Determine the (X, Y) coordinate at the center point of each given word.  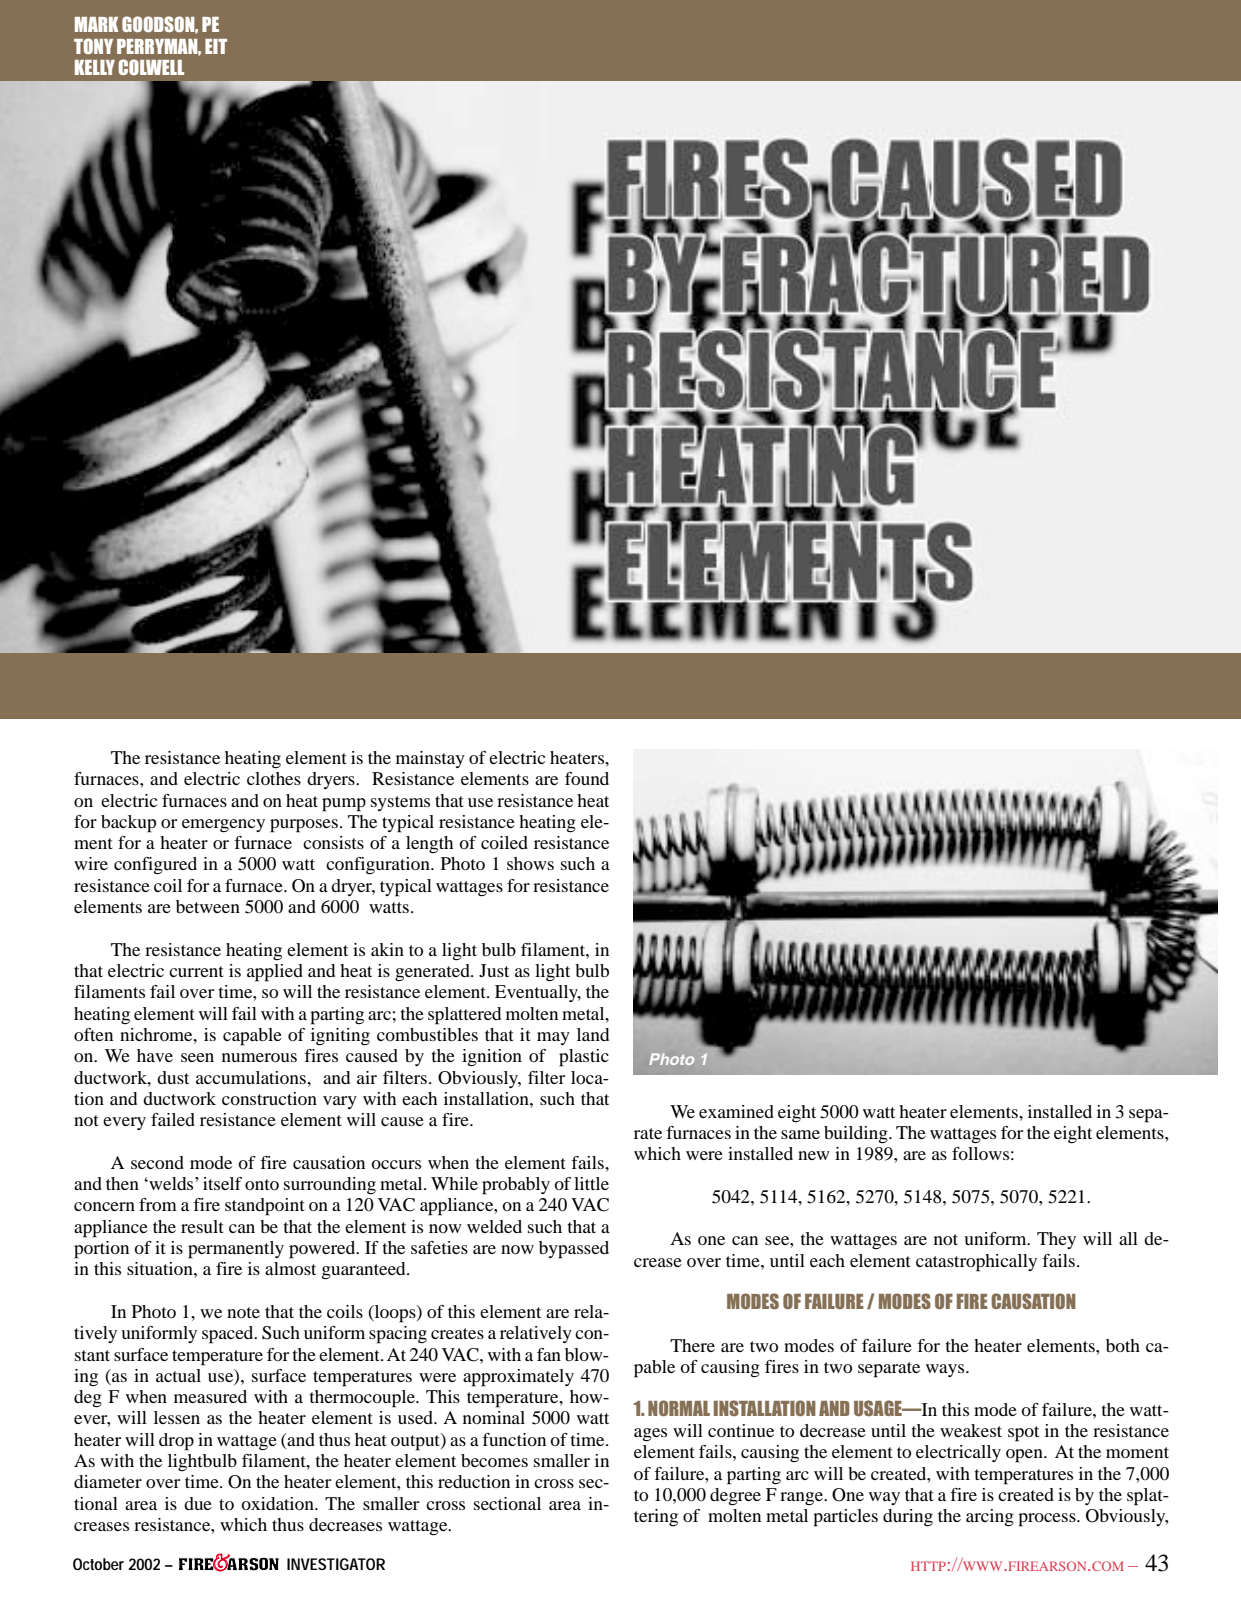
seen (197, 1057)
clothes (274, 778)
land (593, 1034)
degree (735, 1497)
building (857, 1135)
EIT (216, 46)
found (587, 778)
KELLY (95, 67)
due (198, 1503)
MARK (97, 24)
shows (530, 863)
